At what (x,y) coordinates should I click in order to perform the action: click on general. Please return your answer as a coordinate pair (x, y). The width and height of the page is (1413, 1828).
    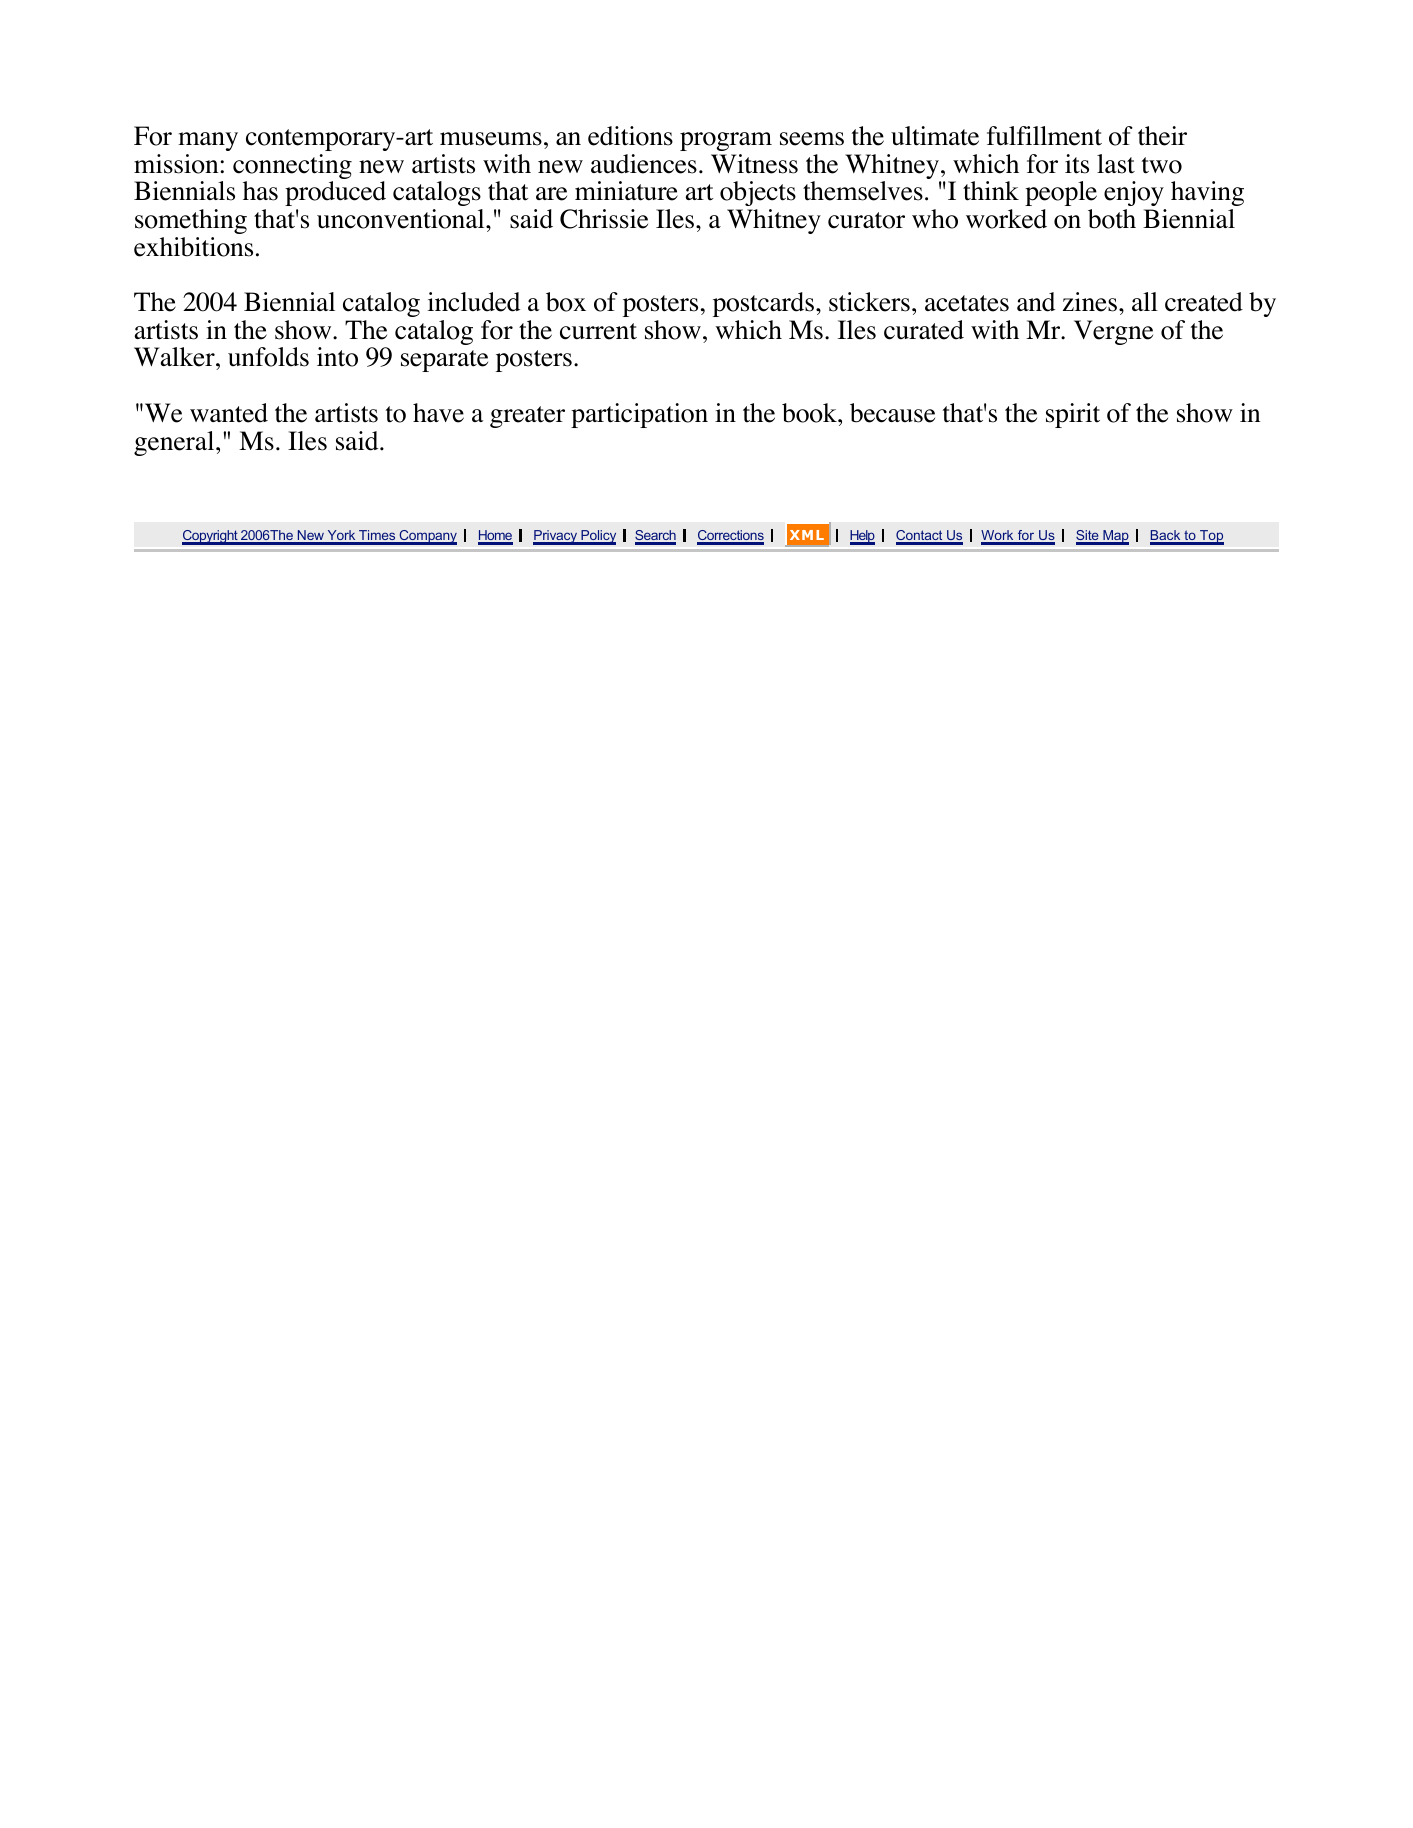
    Looking at the image, I should click on (175, 443).
